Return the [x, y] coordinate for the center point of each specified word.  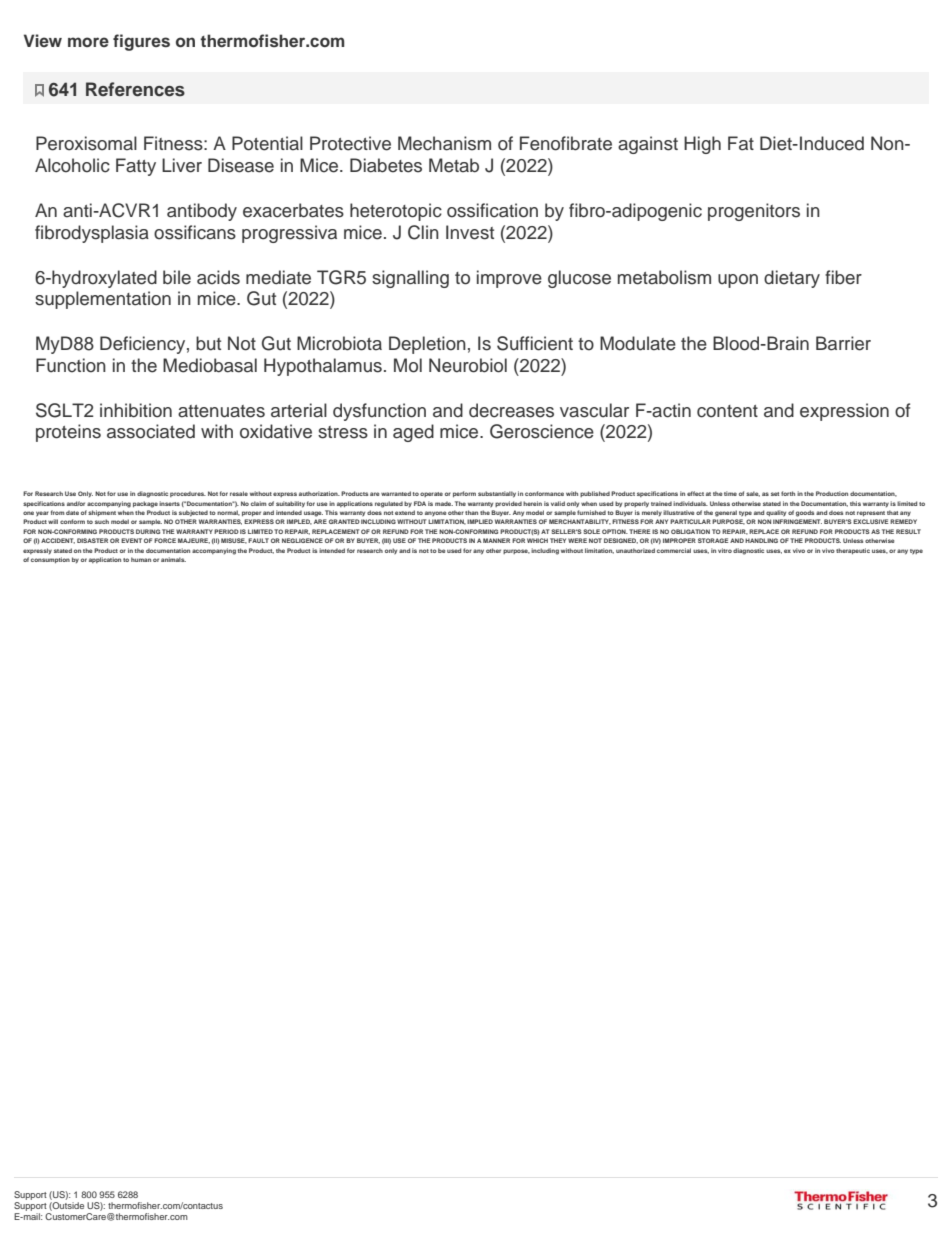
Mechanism [444, 143]
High [702, 145]
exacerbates [293, 210]
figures [141, 42]
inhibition [136, 410]
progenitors [754, 212]
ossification [492, 210]
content [727, 411]
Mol [408, 365]
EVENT [131, 540]
